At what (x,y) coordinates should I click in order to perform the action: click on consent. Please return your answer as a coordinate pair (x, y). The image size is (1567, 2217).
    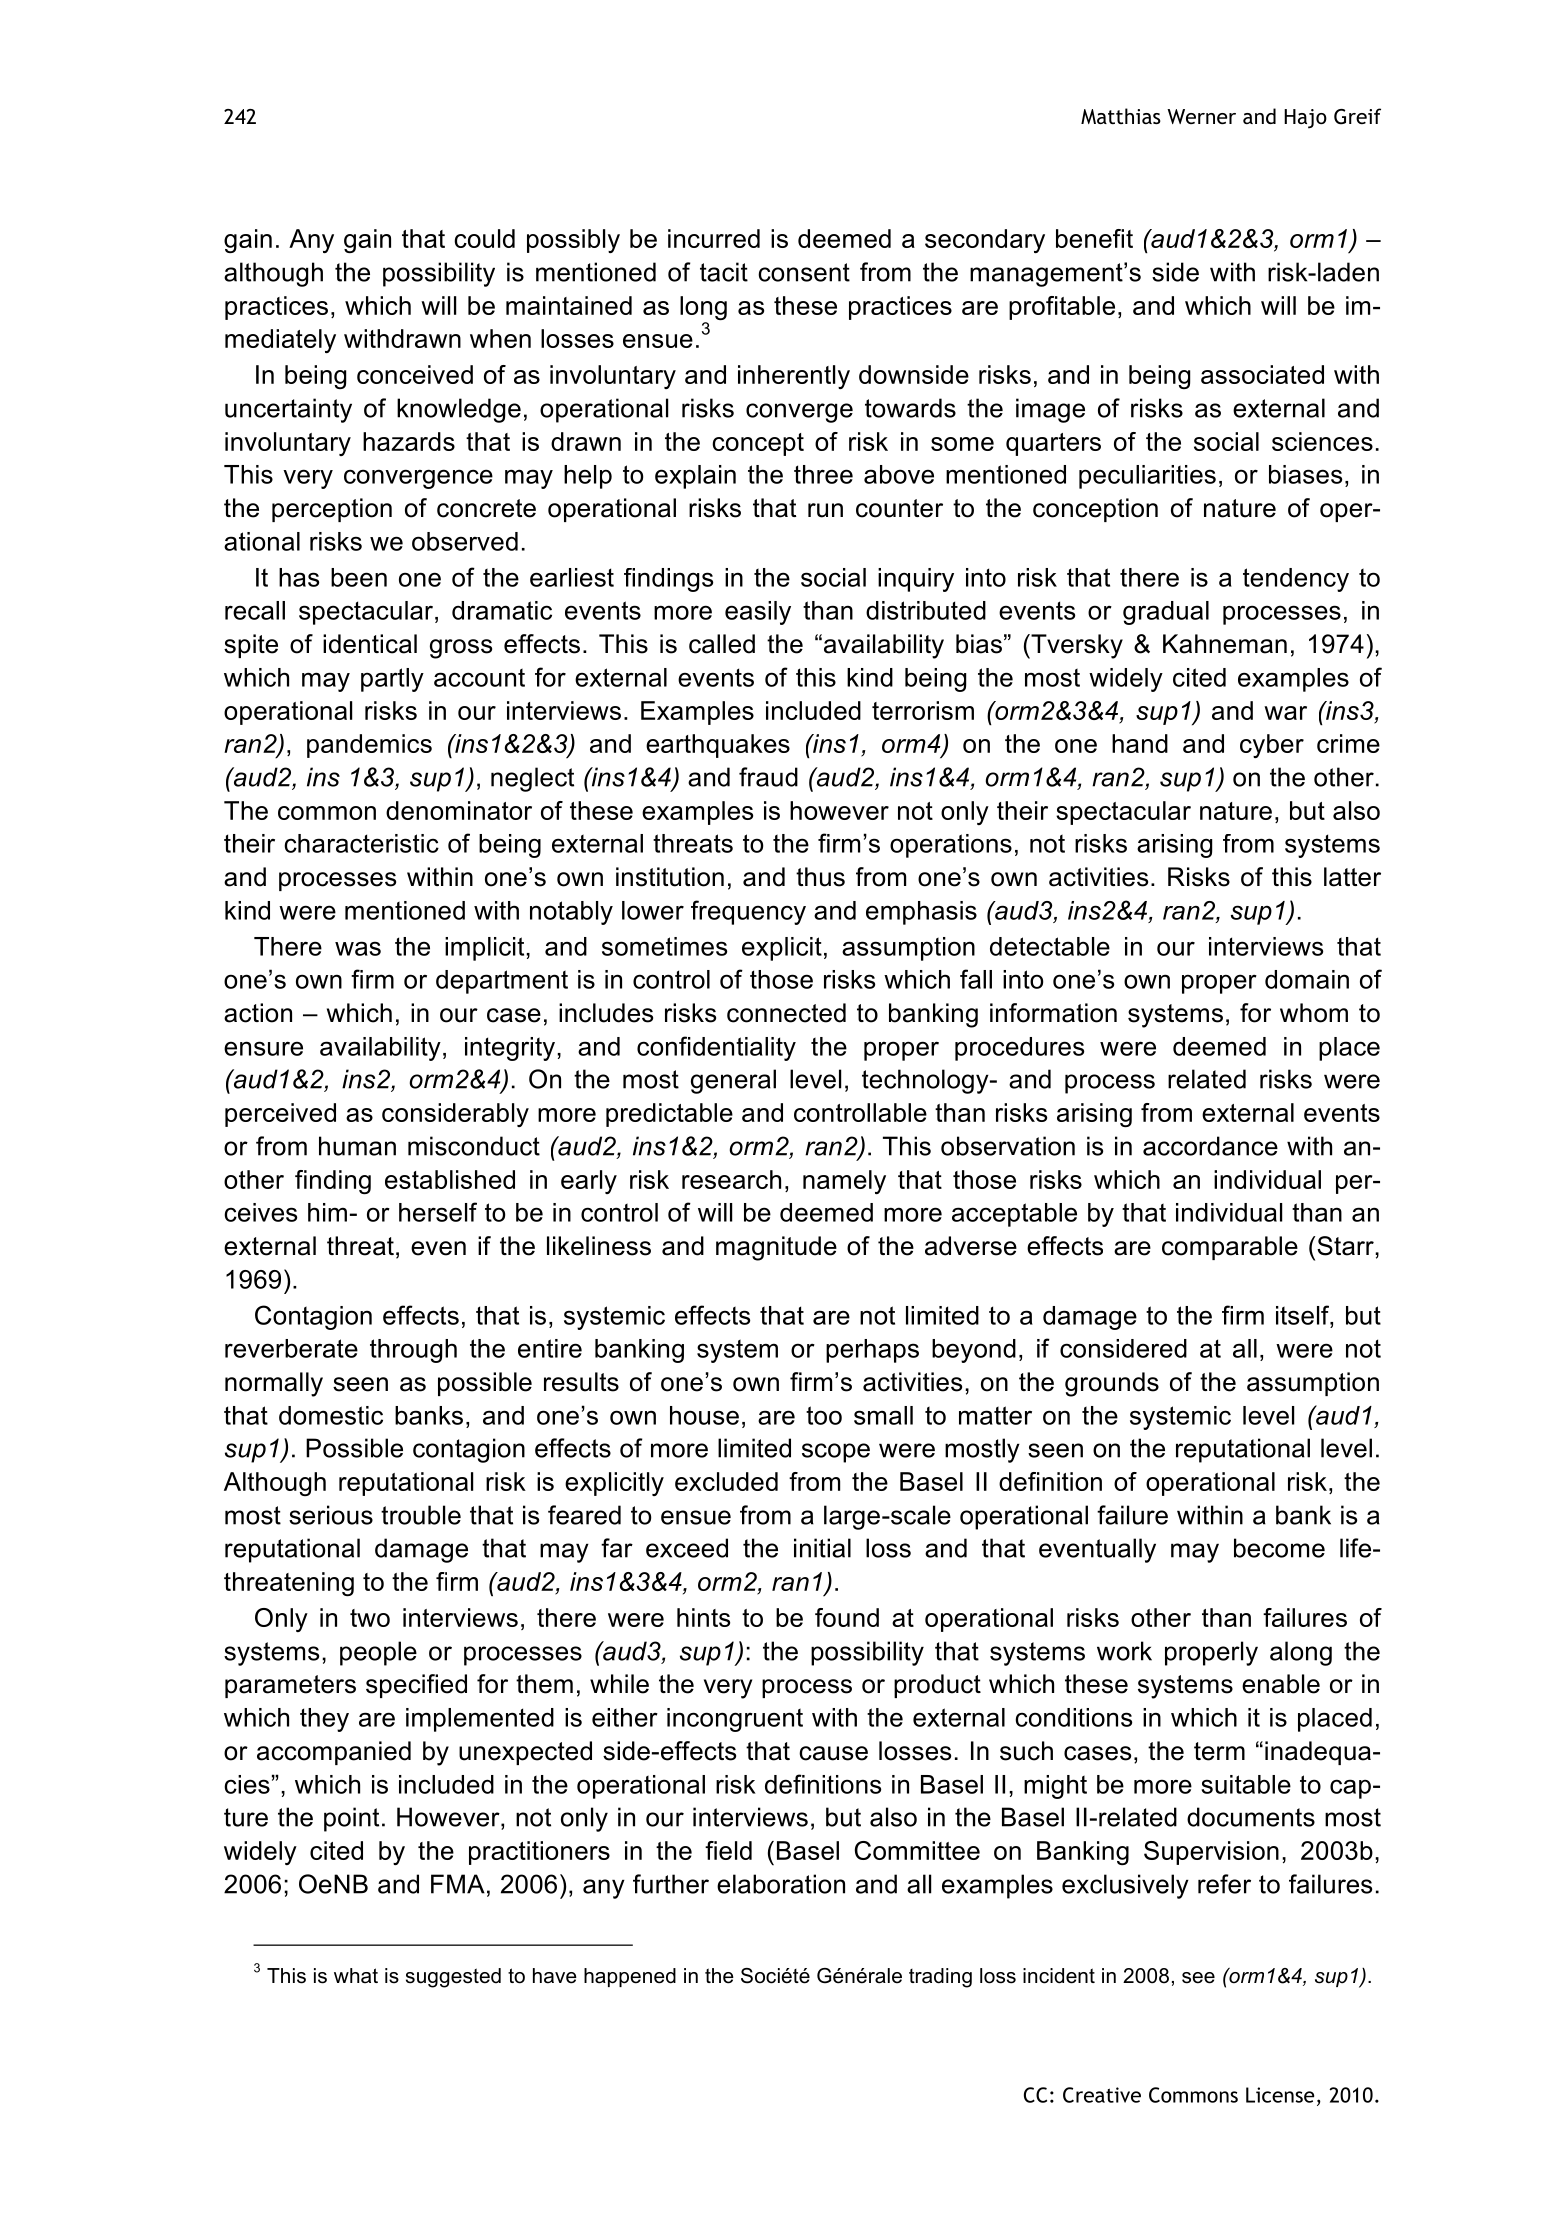
    Looking at the image, I should click on (804, 272).
